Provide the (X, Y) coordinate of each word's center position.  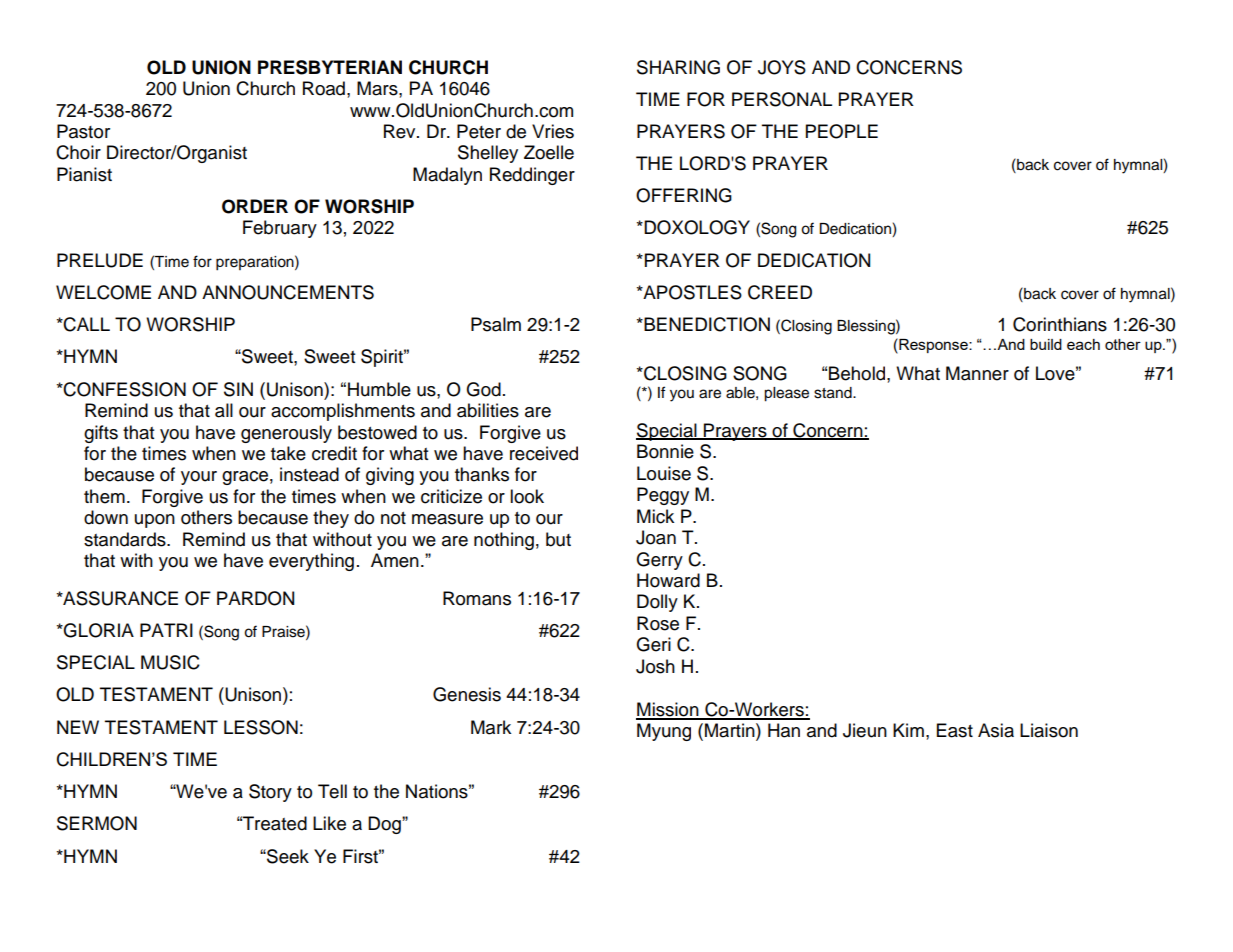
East (955, 730)
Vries (553, 131)
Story (270, 793)
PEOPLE (842, 131)
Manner (977, 373)
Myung (664, 732)
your (199, 478)
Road (324, 88)
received (544, 453)
